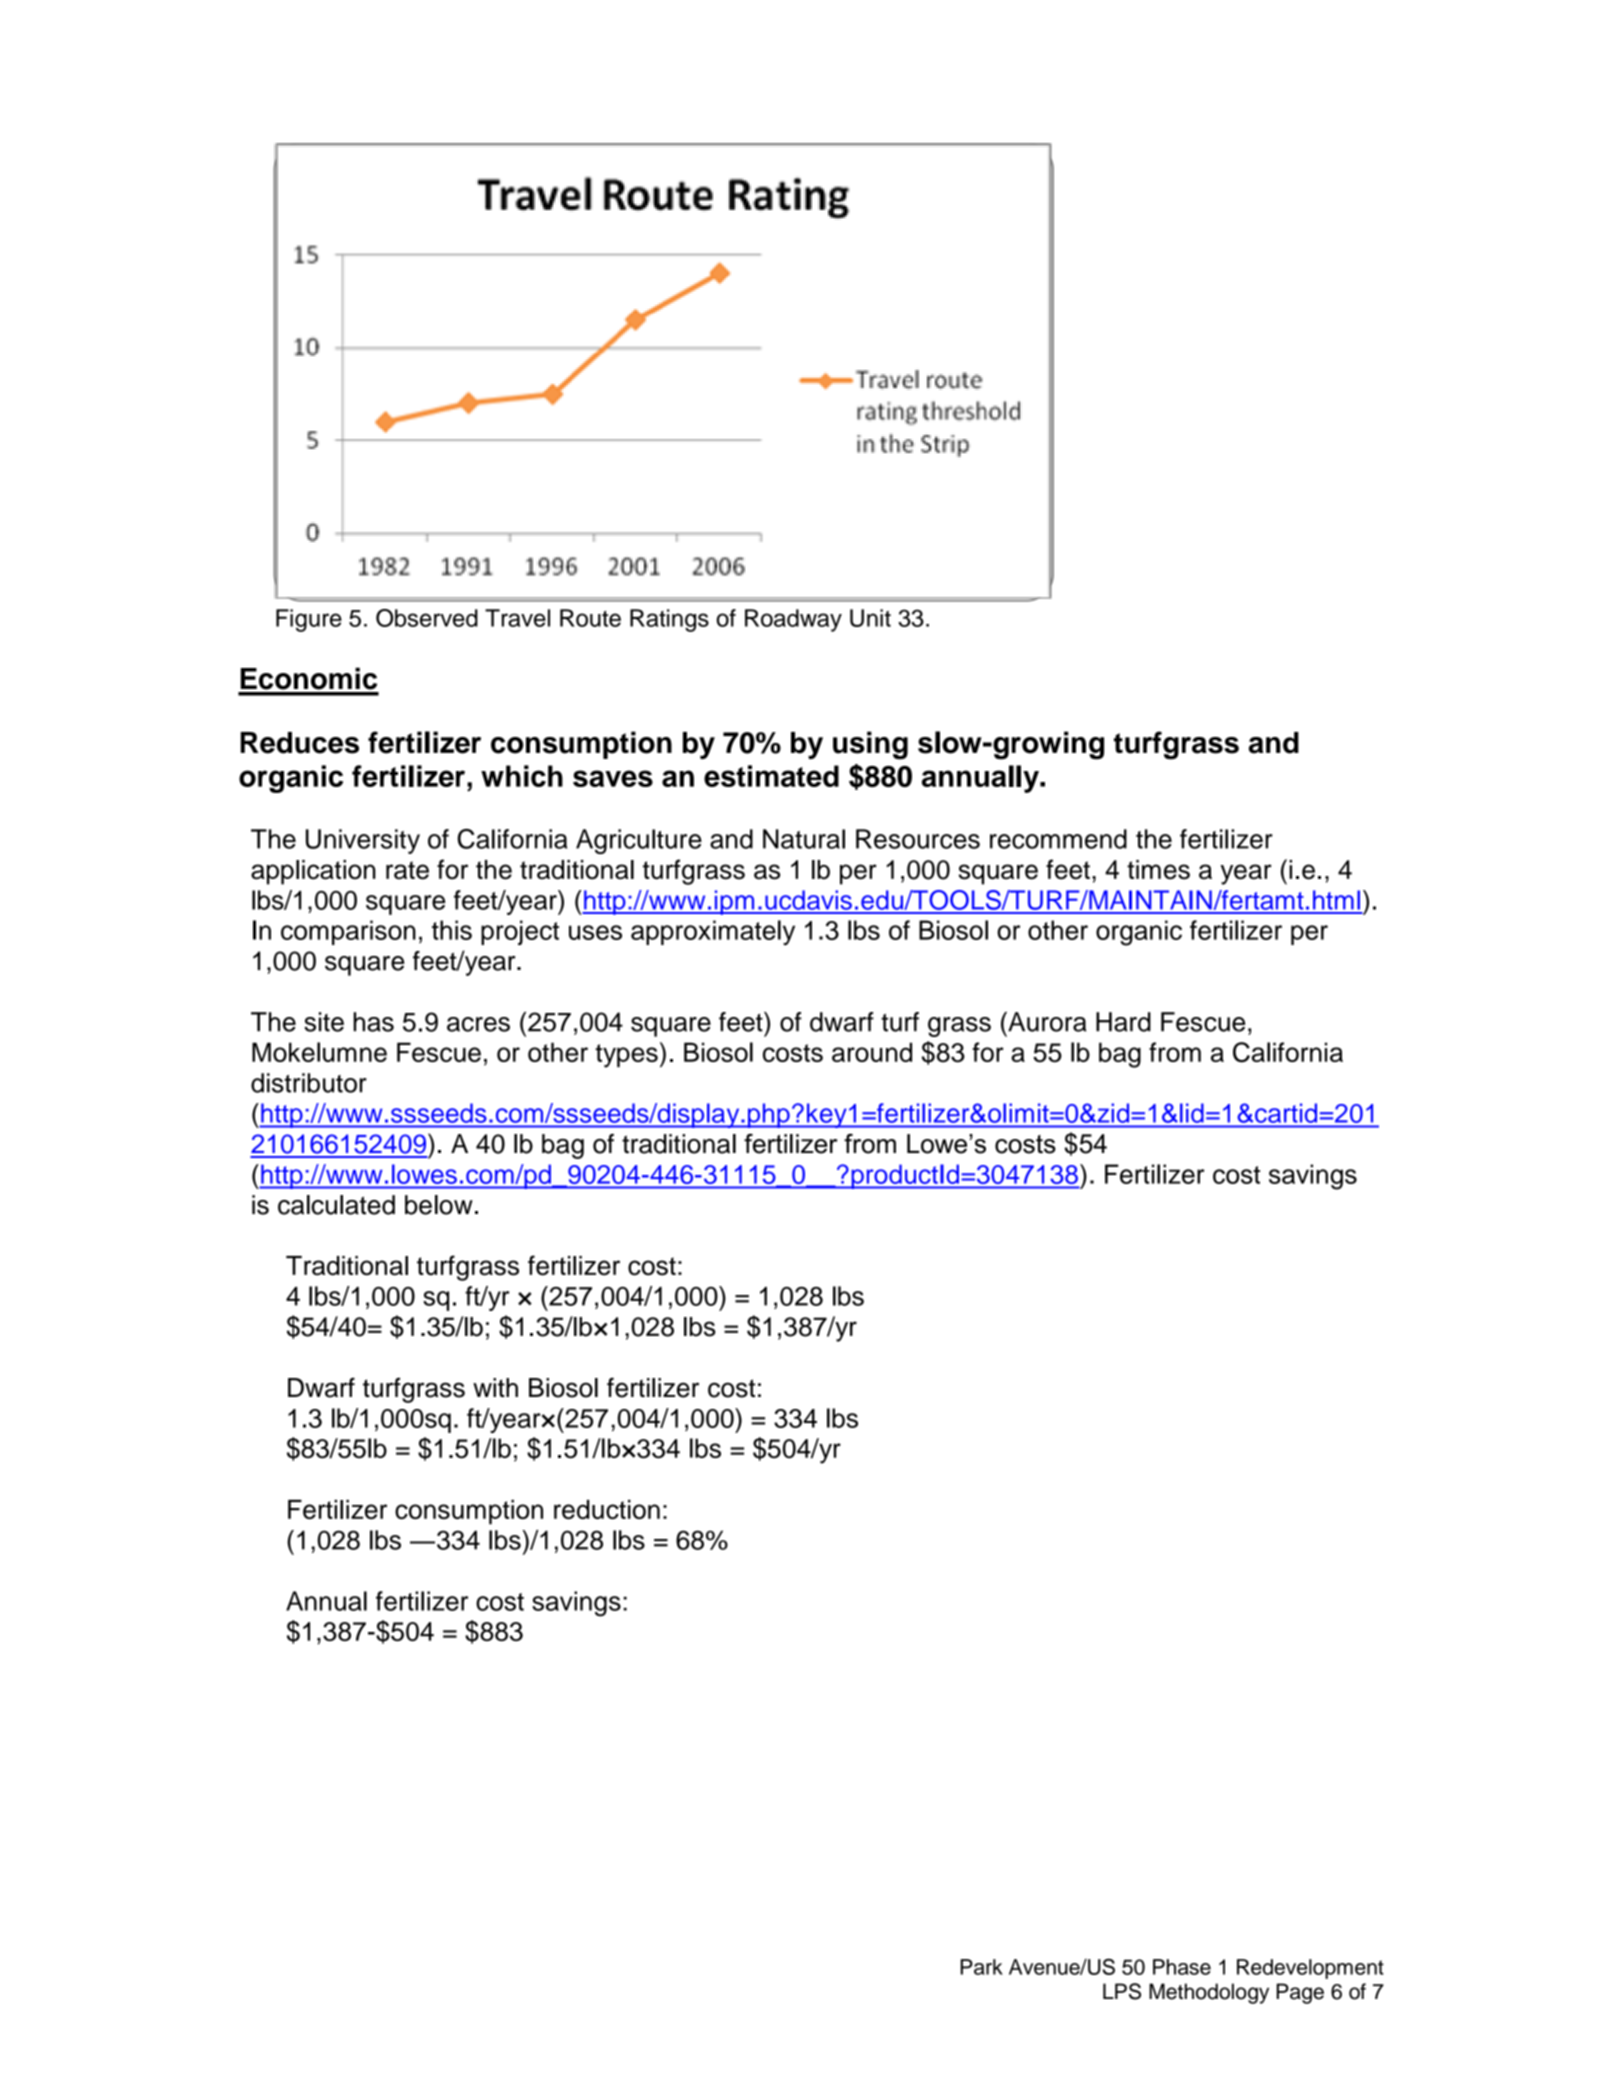 The image size is (1622, 2099). What do you see at coordinates (793, 620) in the image?
I see `Roadway` at bounding box center [793, 620].
